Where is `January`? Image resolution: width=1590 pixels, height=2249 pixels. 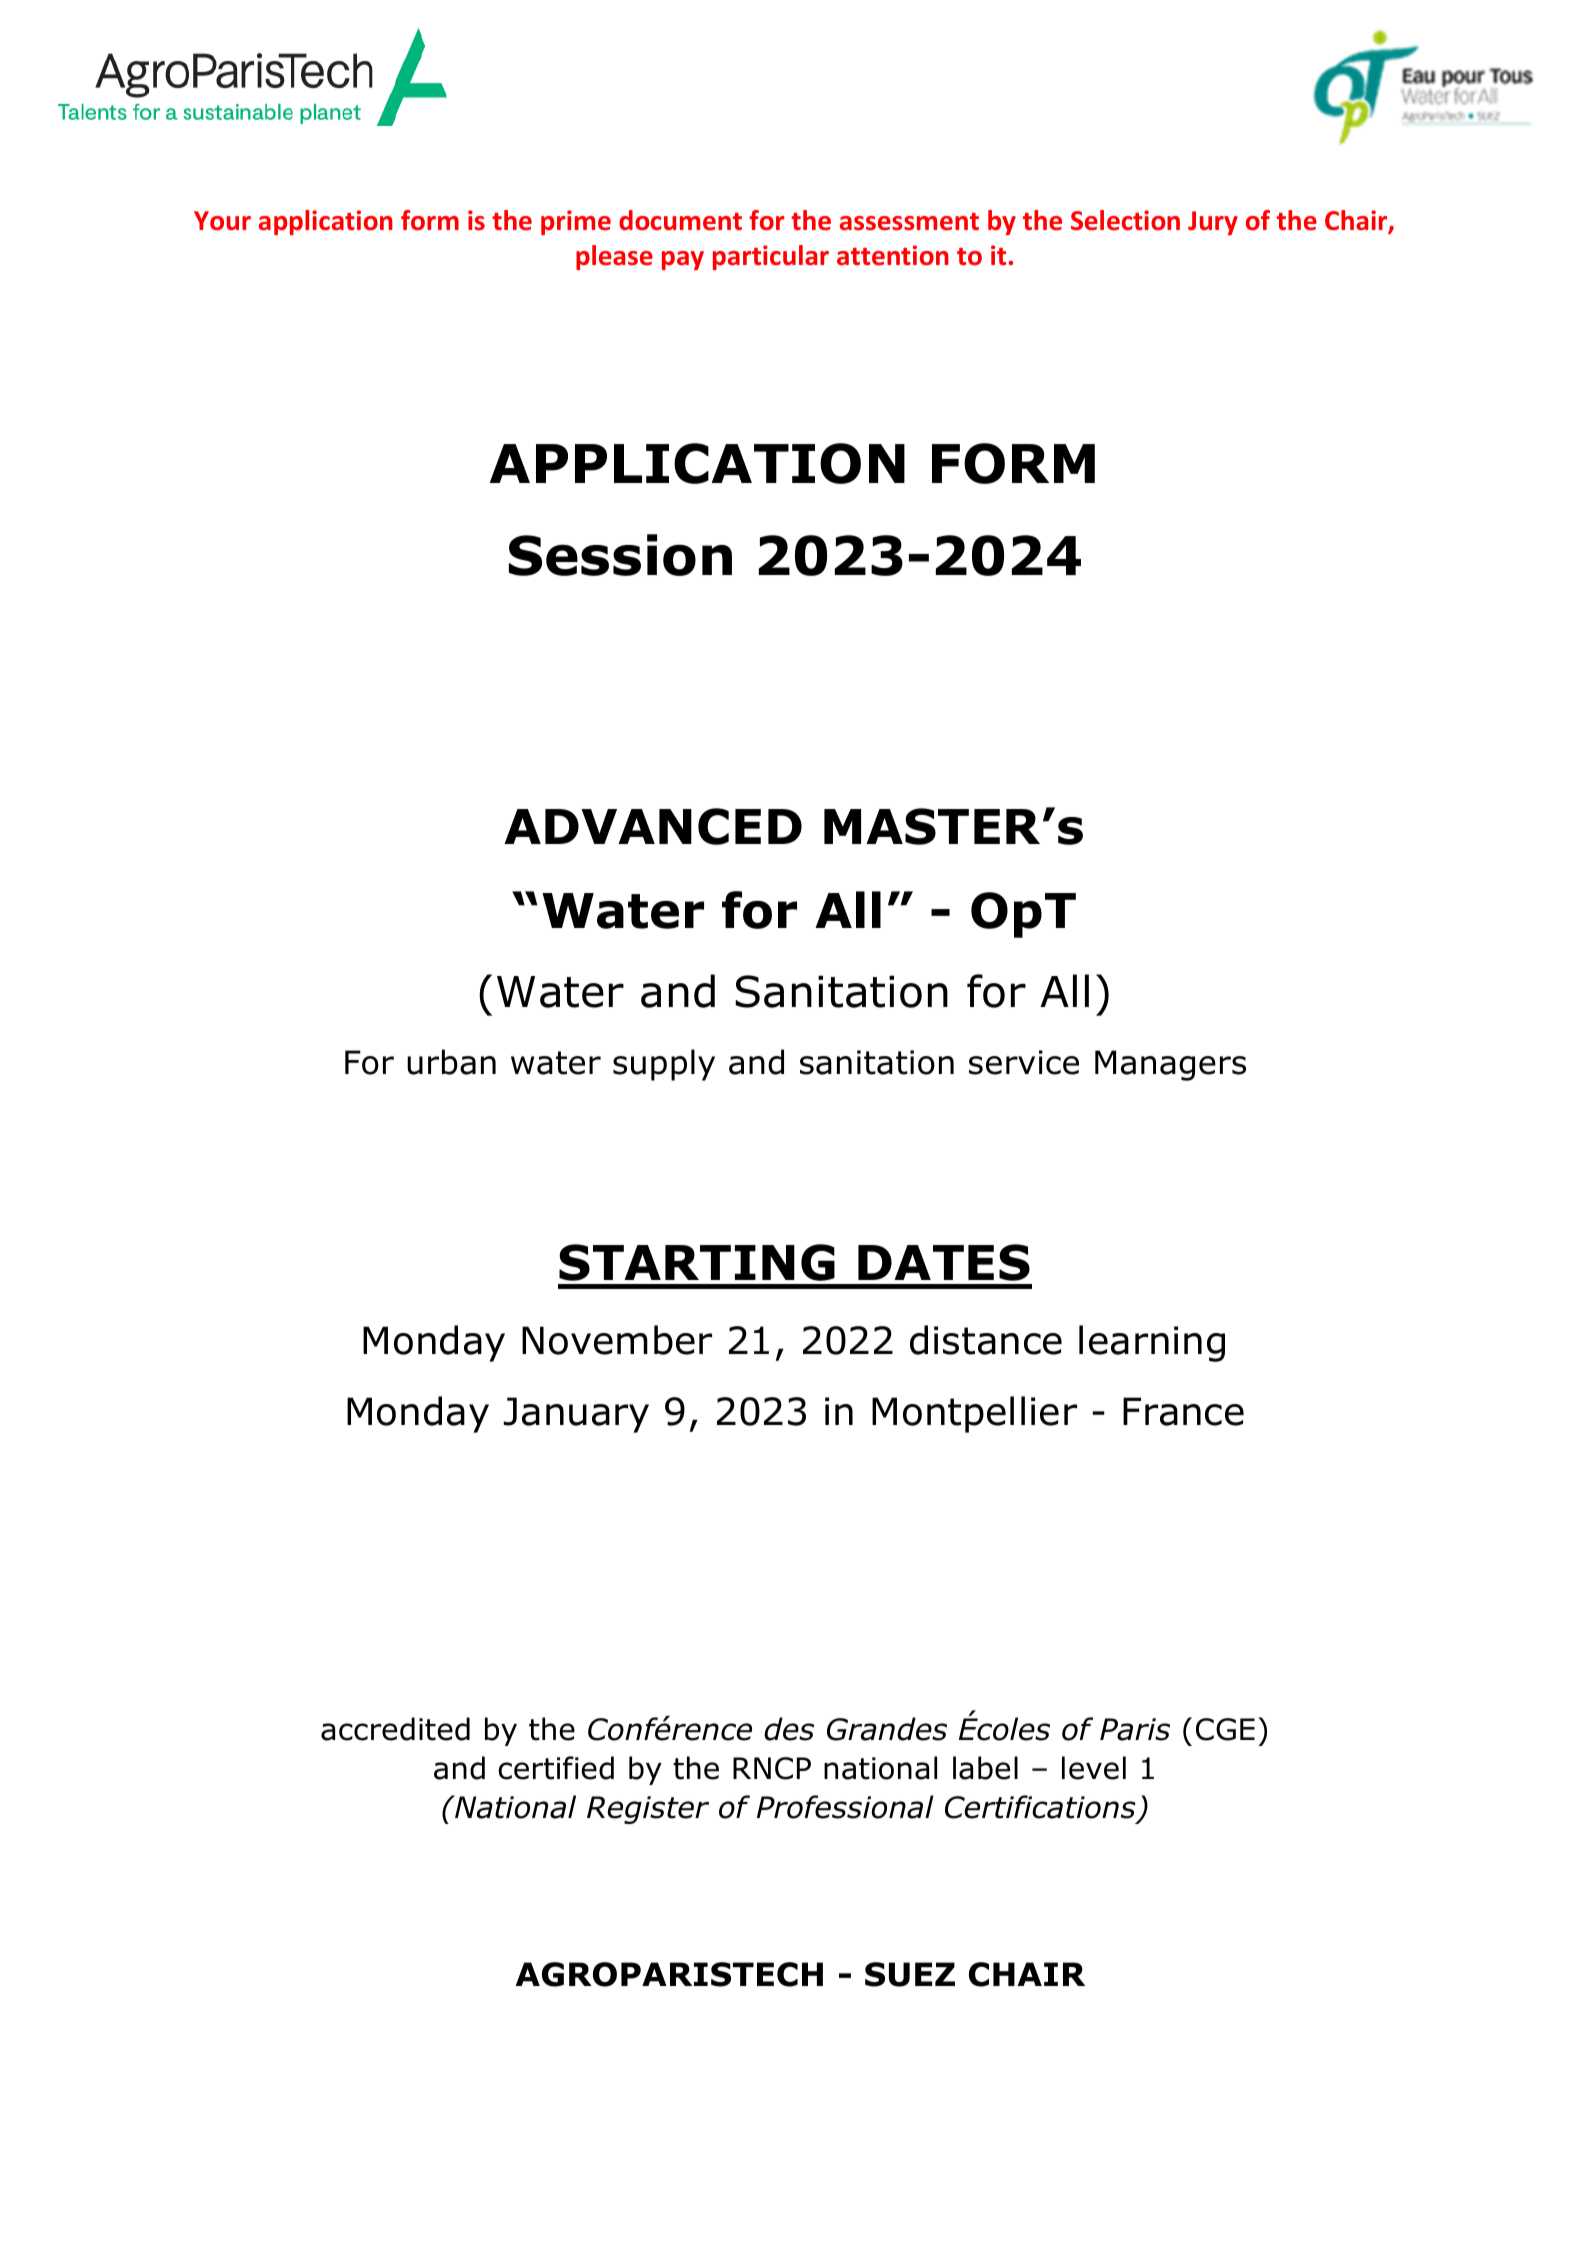 January is located at coordinates (576, 1415).
